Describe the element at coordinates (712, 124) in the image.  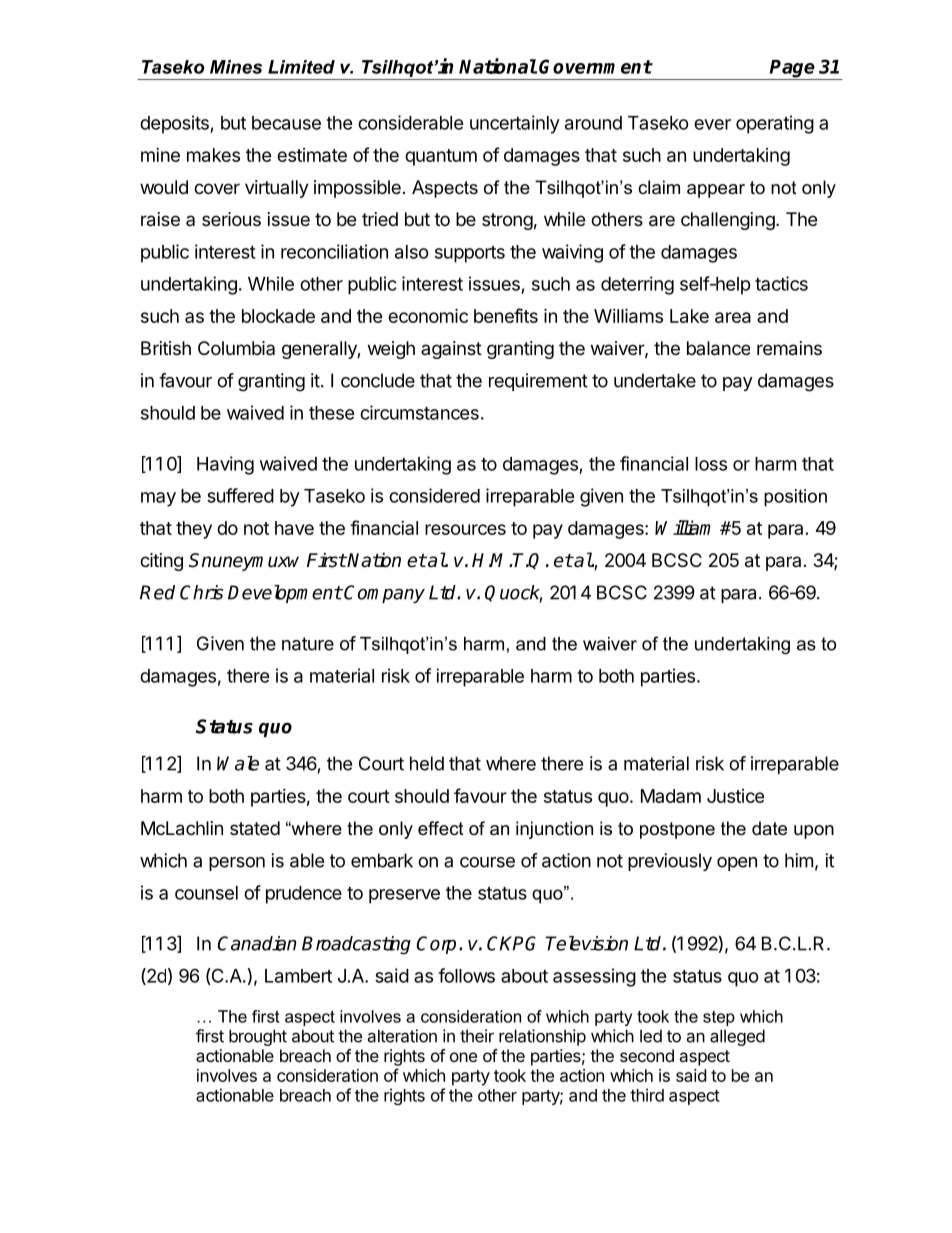
I see `ever` at that location.
